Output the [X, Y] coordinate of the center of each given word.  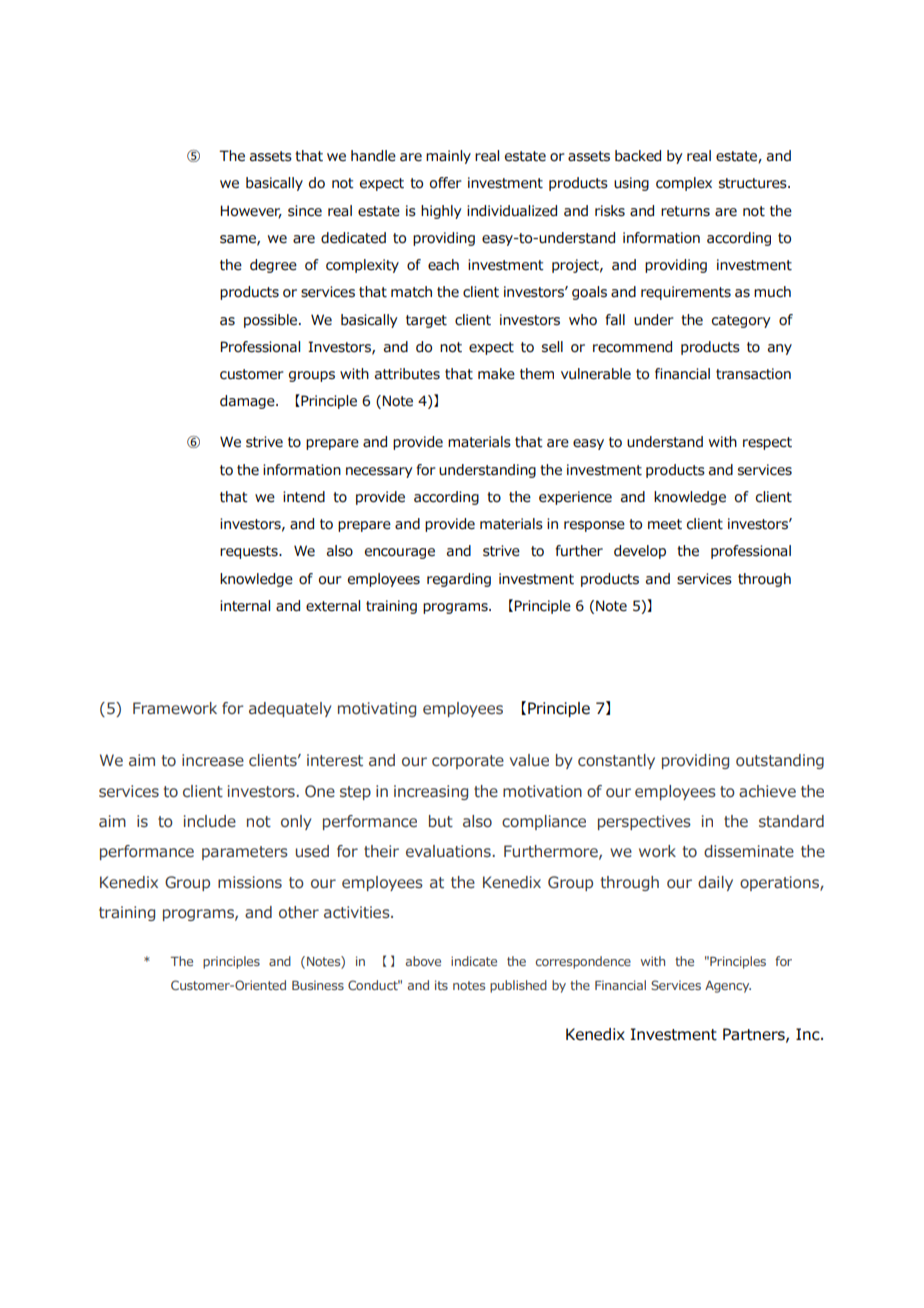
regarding [459, 580]
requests [250, 552]
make [496, 374]
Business [318, 985]
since [305, 211]
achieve [767, 791]
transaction [753, 374]
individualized [512, 211]
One [320, 791]
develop [640, 552]
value [529, 760]
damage [248, 402]
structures [754, 183]
